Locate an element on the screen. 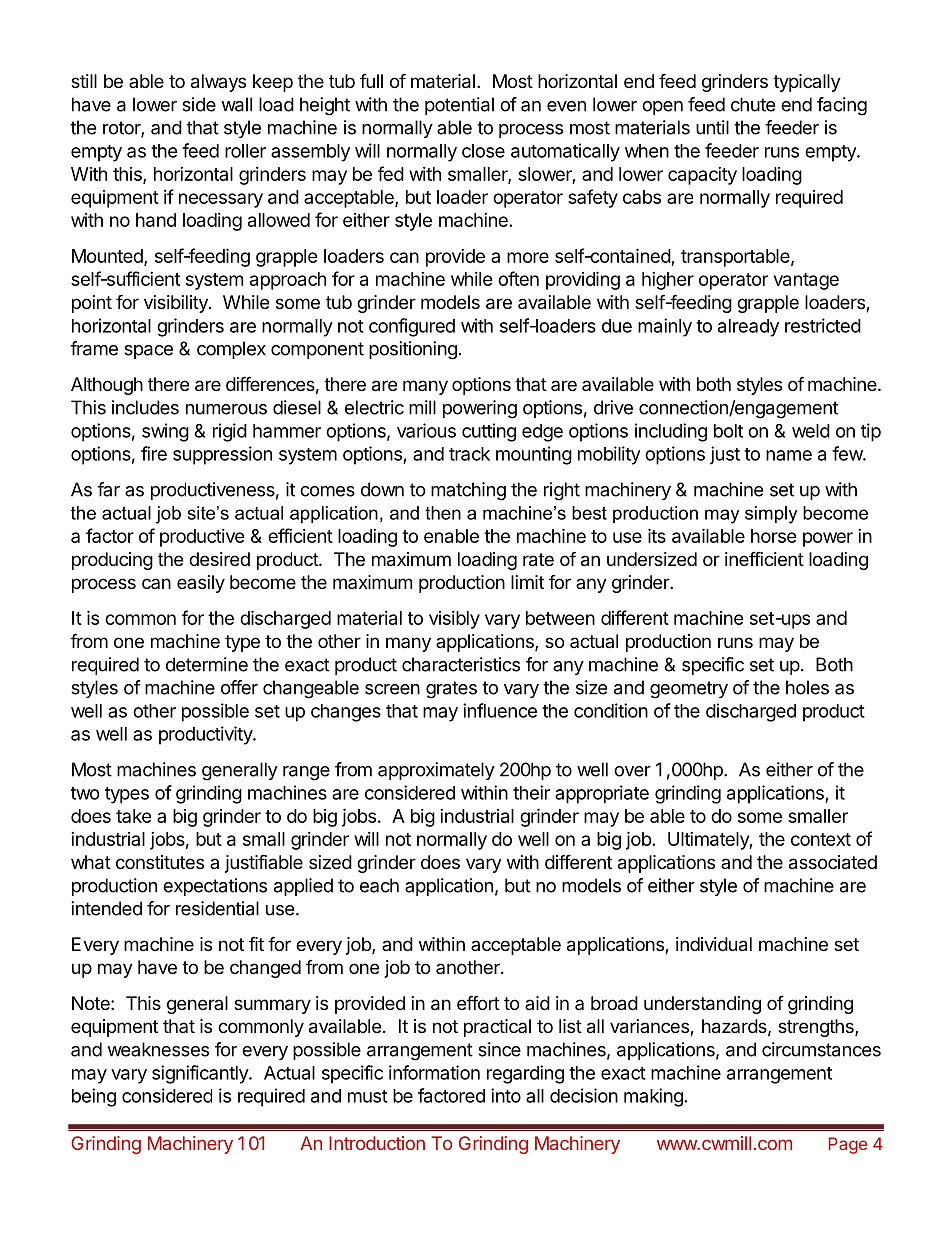  significantly is located at coordinates (201, 1074).
